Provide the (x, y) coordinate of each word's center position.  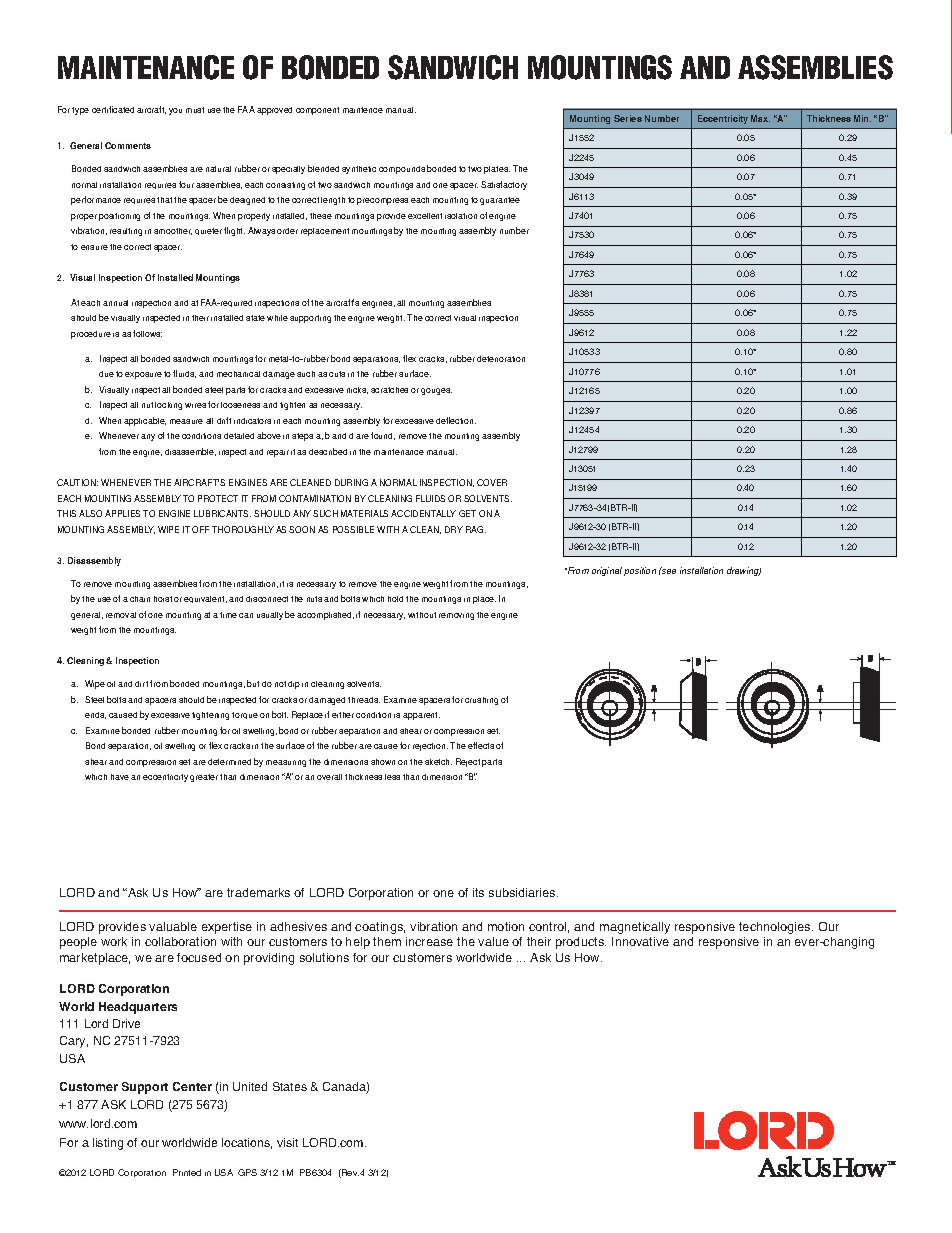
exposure (143, 375)
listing (108, 1144)
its (478, 892)
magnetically (635, 928)
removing (456, 616)
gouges (436, 391)
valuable (173, 926)
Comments (128, 145)
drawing (744, 571)
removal (121, 615)
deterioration (501, 359)
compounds (402, 170)
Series (628, 118)
